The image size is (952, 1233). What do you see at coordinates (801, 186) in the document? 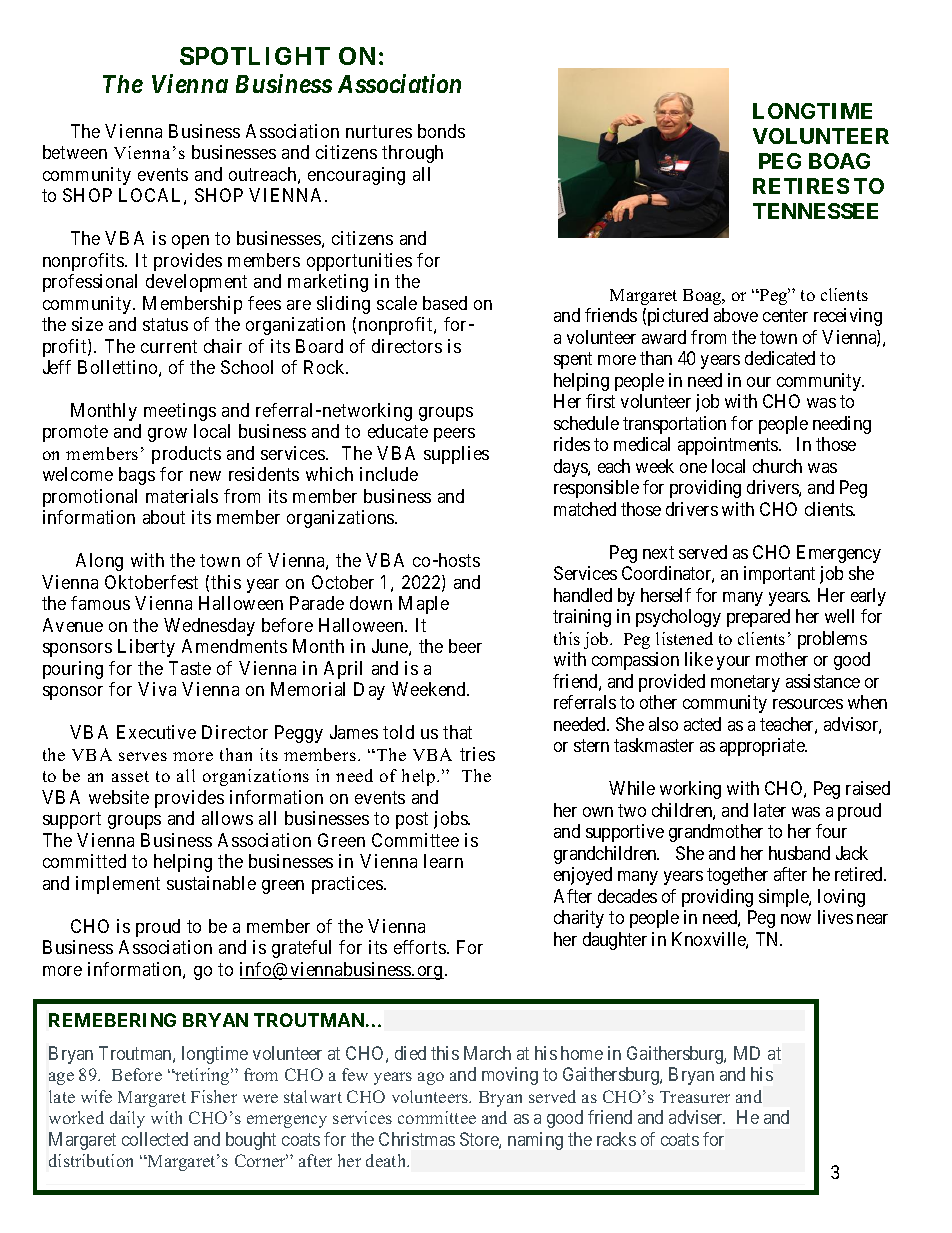
I see `RETIRES` at bounding box center [801, 186].
